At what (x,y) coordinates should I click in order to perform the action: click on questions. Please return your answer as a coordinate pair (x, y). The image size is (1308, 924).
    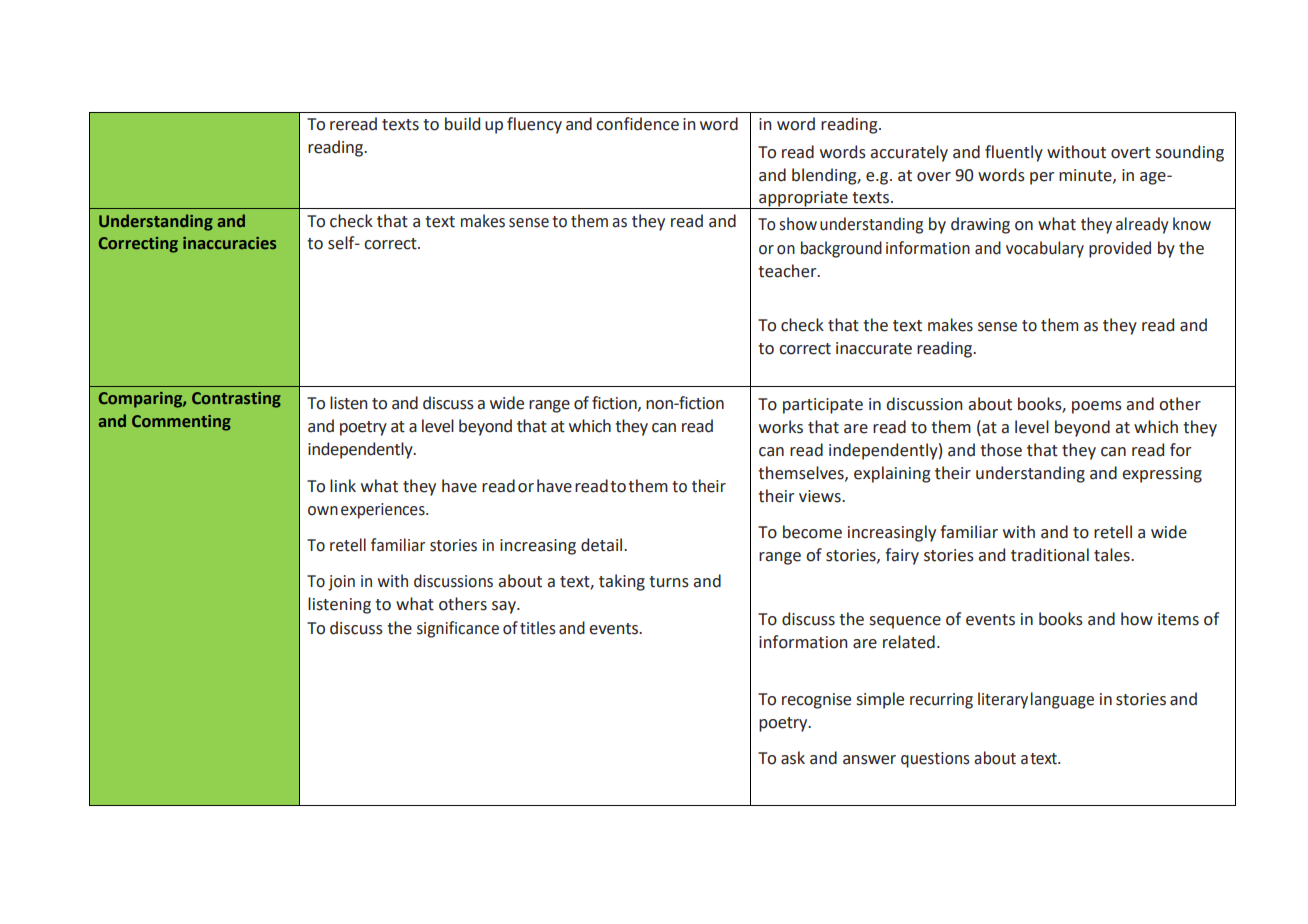
    Looking at the image, I should click on (935, 760).
